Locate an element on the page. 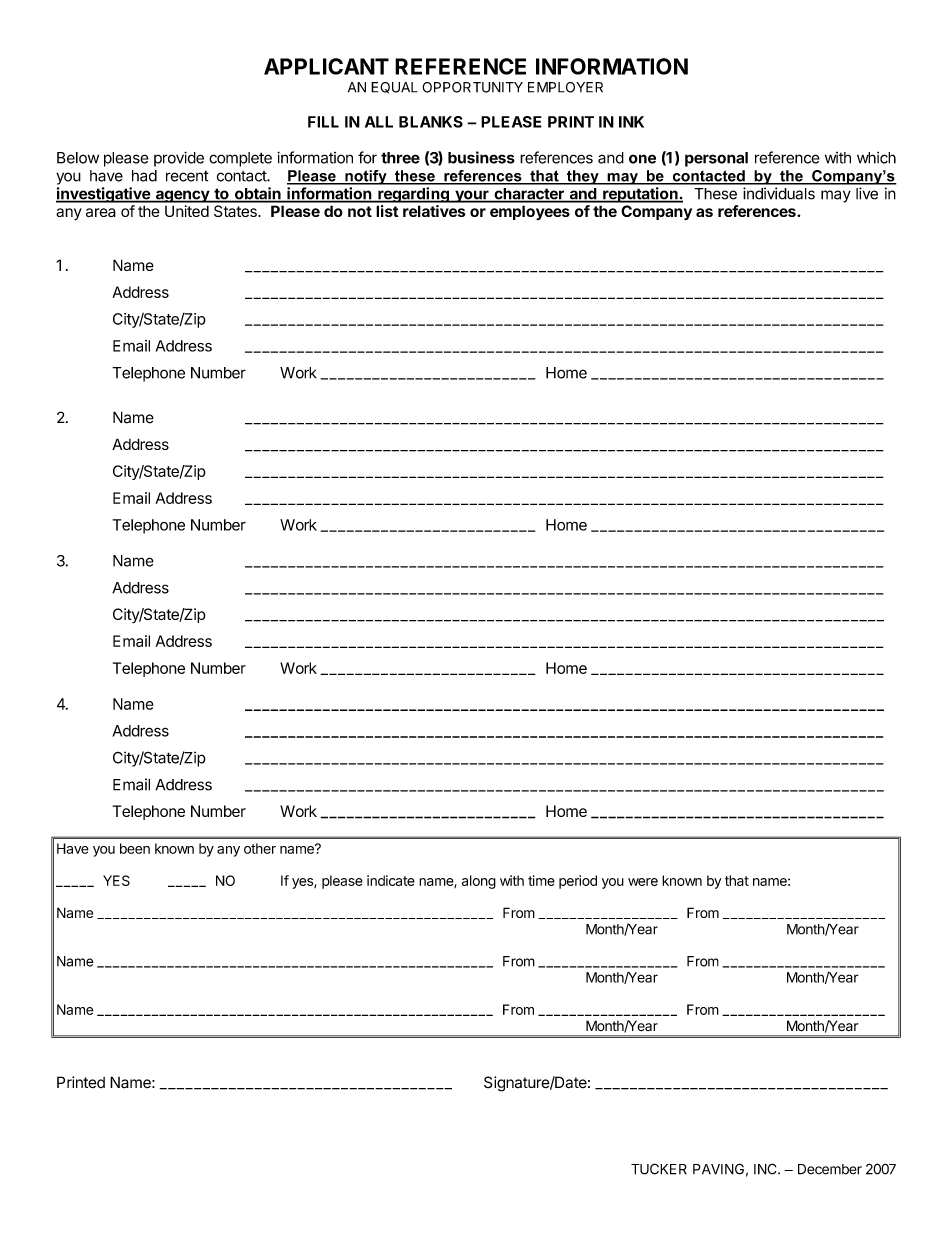 The image size is (952, 1233). OPPORTUNITY is located at coordinates (472, 87).
